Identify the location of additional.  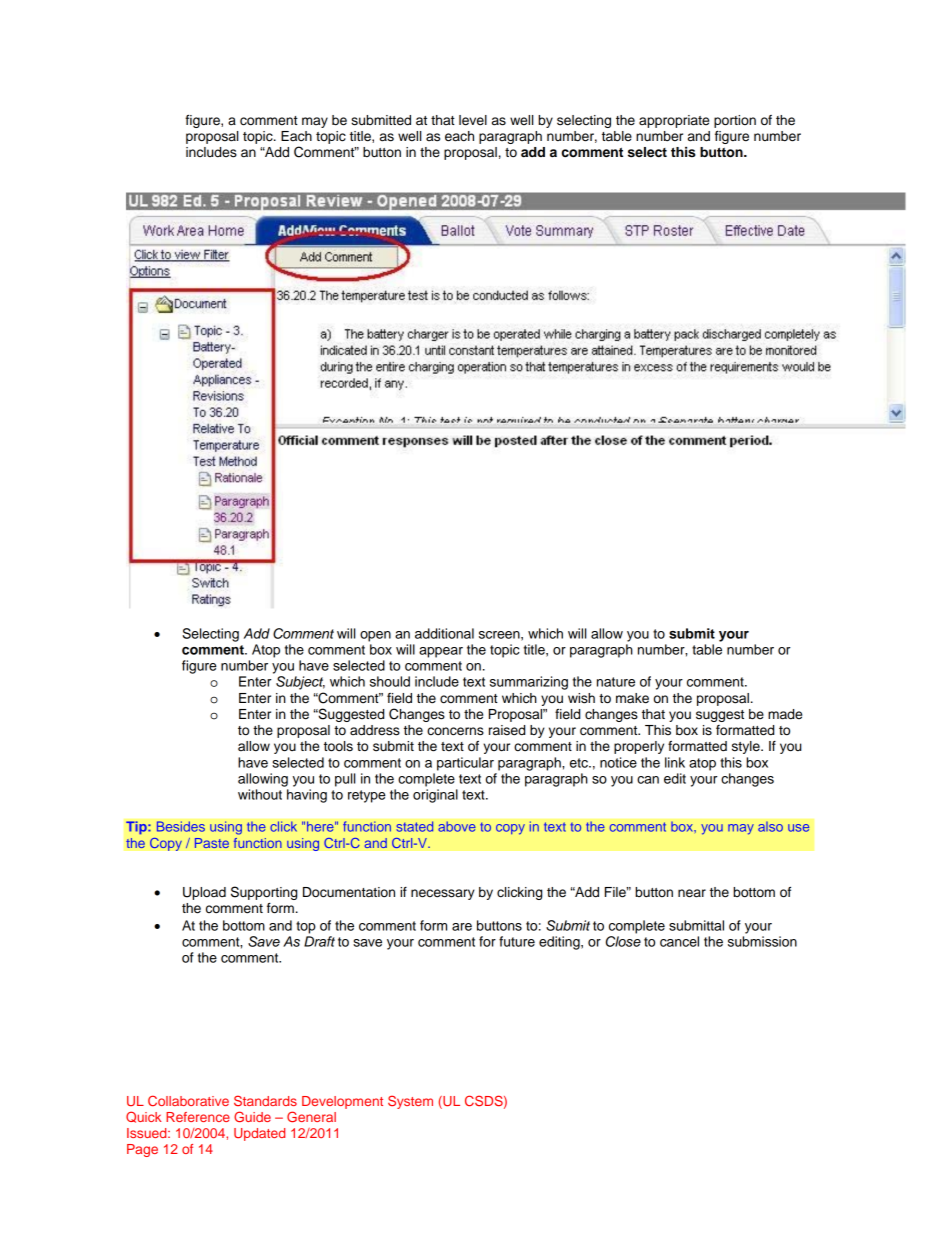
(444, 633).
